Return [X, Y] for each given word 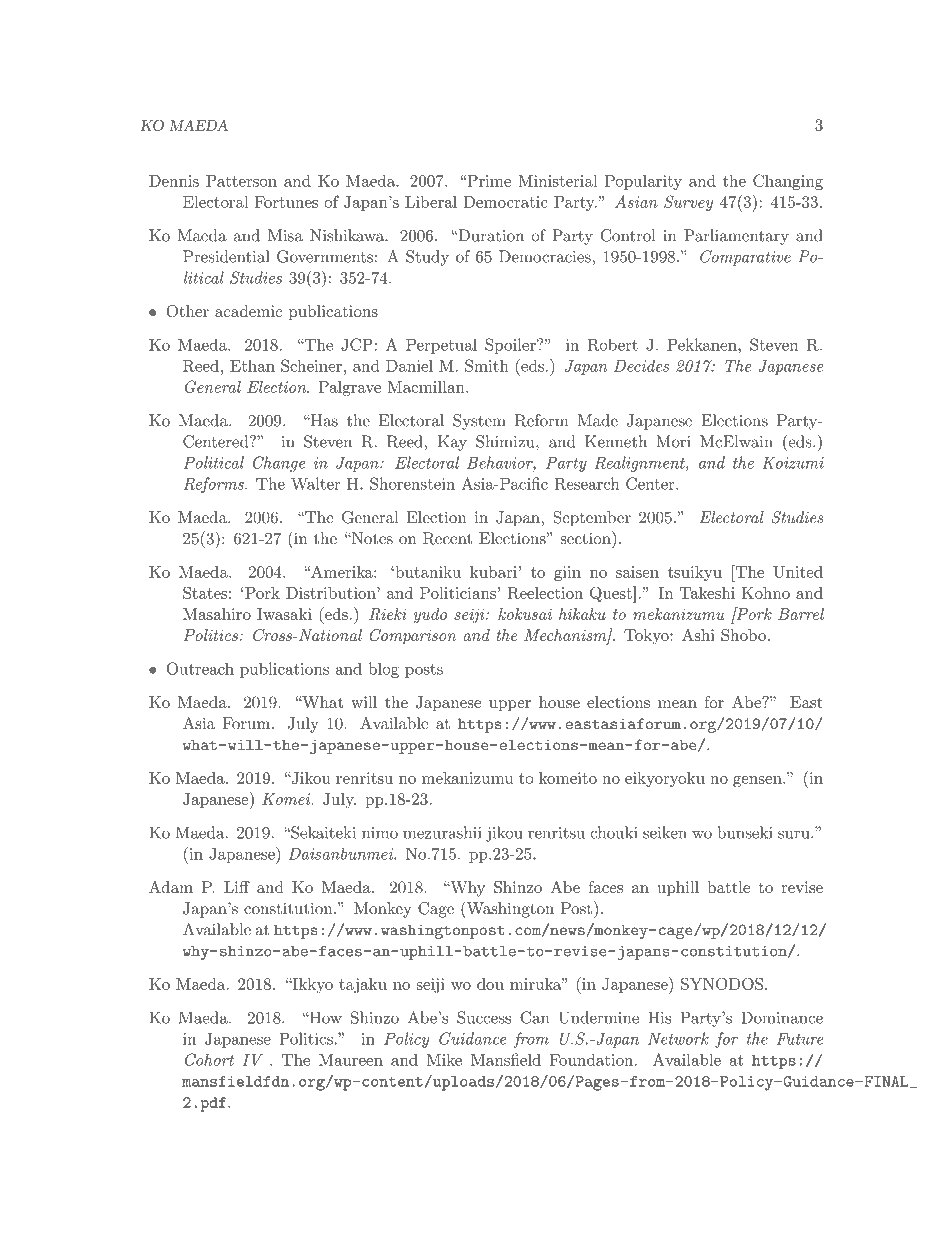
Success [484, 1017]
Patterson [241, 181]
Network [678, 1038]
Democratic [505, 202]
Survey [688, 203]
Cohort [209, 1059]
